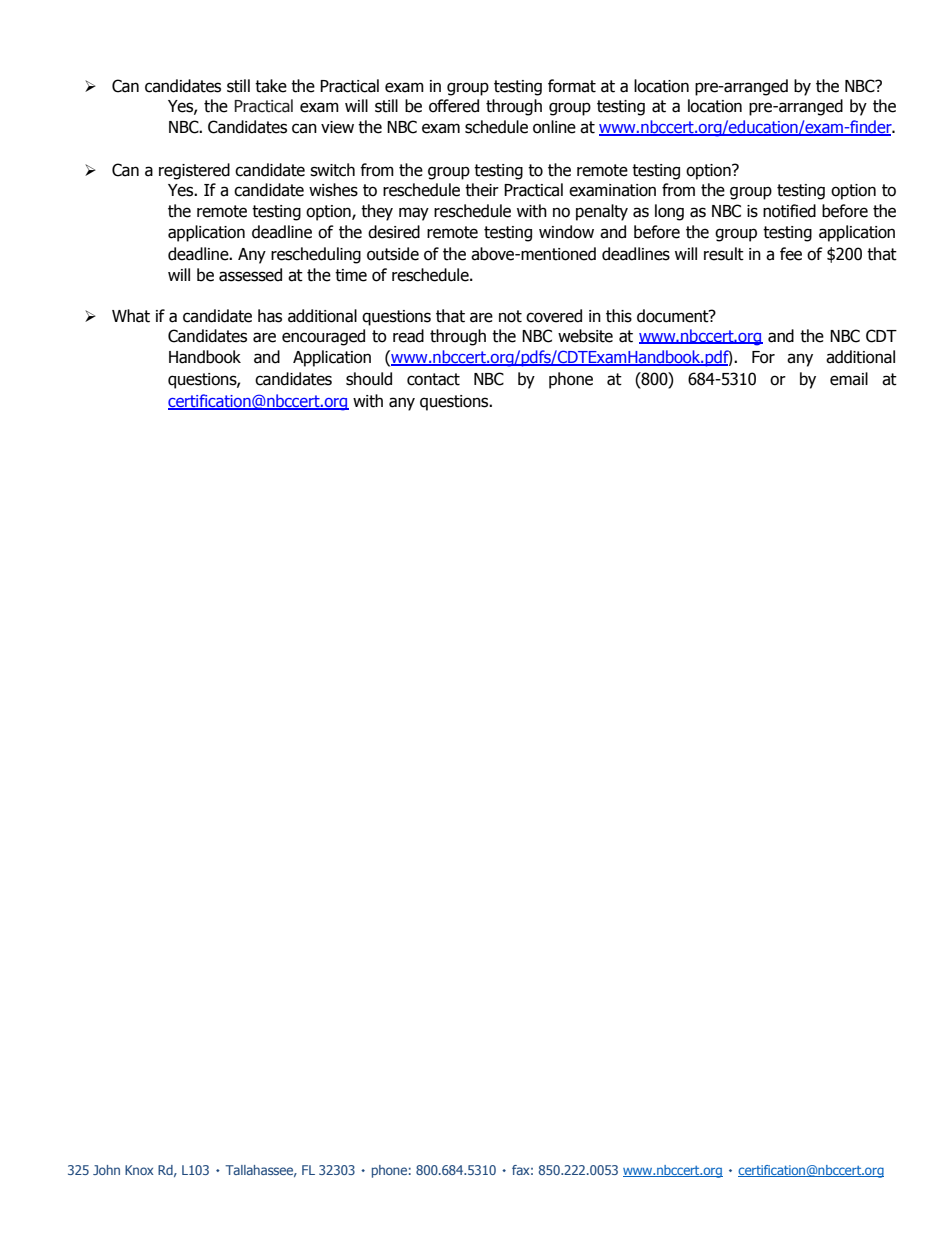  I want to click on encouraged, so click(323, 337).
